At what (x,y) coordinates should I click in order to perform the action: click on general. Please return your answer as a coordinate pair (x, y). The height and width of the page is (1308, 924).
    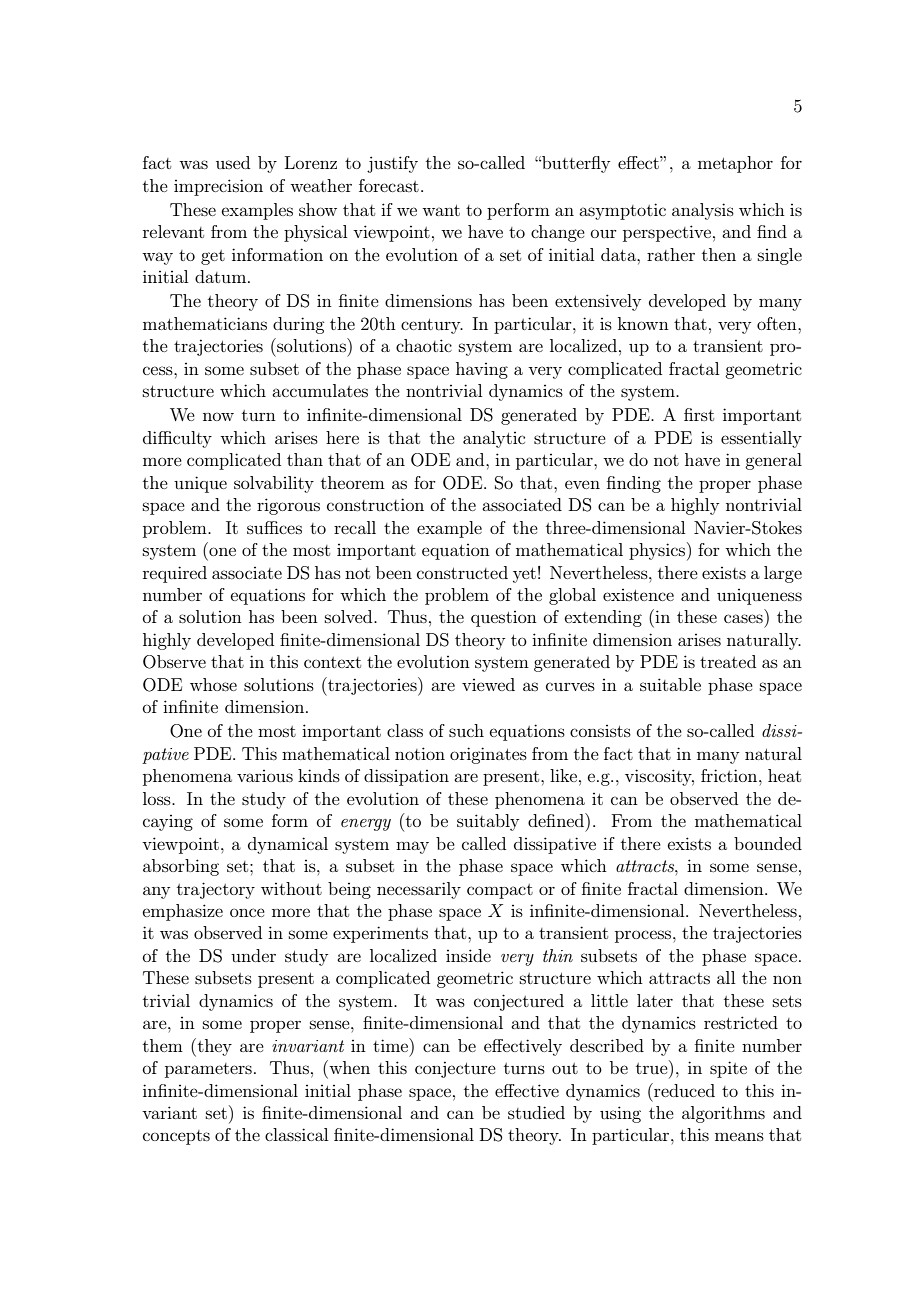
    Looking at the image, I should click on (773, 461).
